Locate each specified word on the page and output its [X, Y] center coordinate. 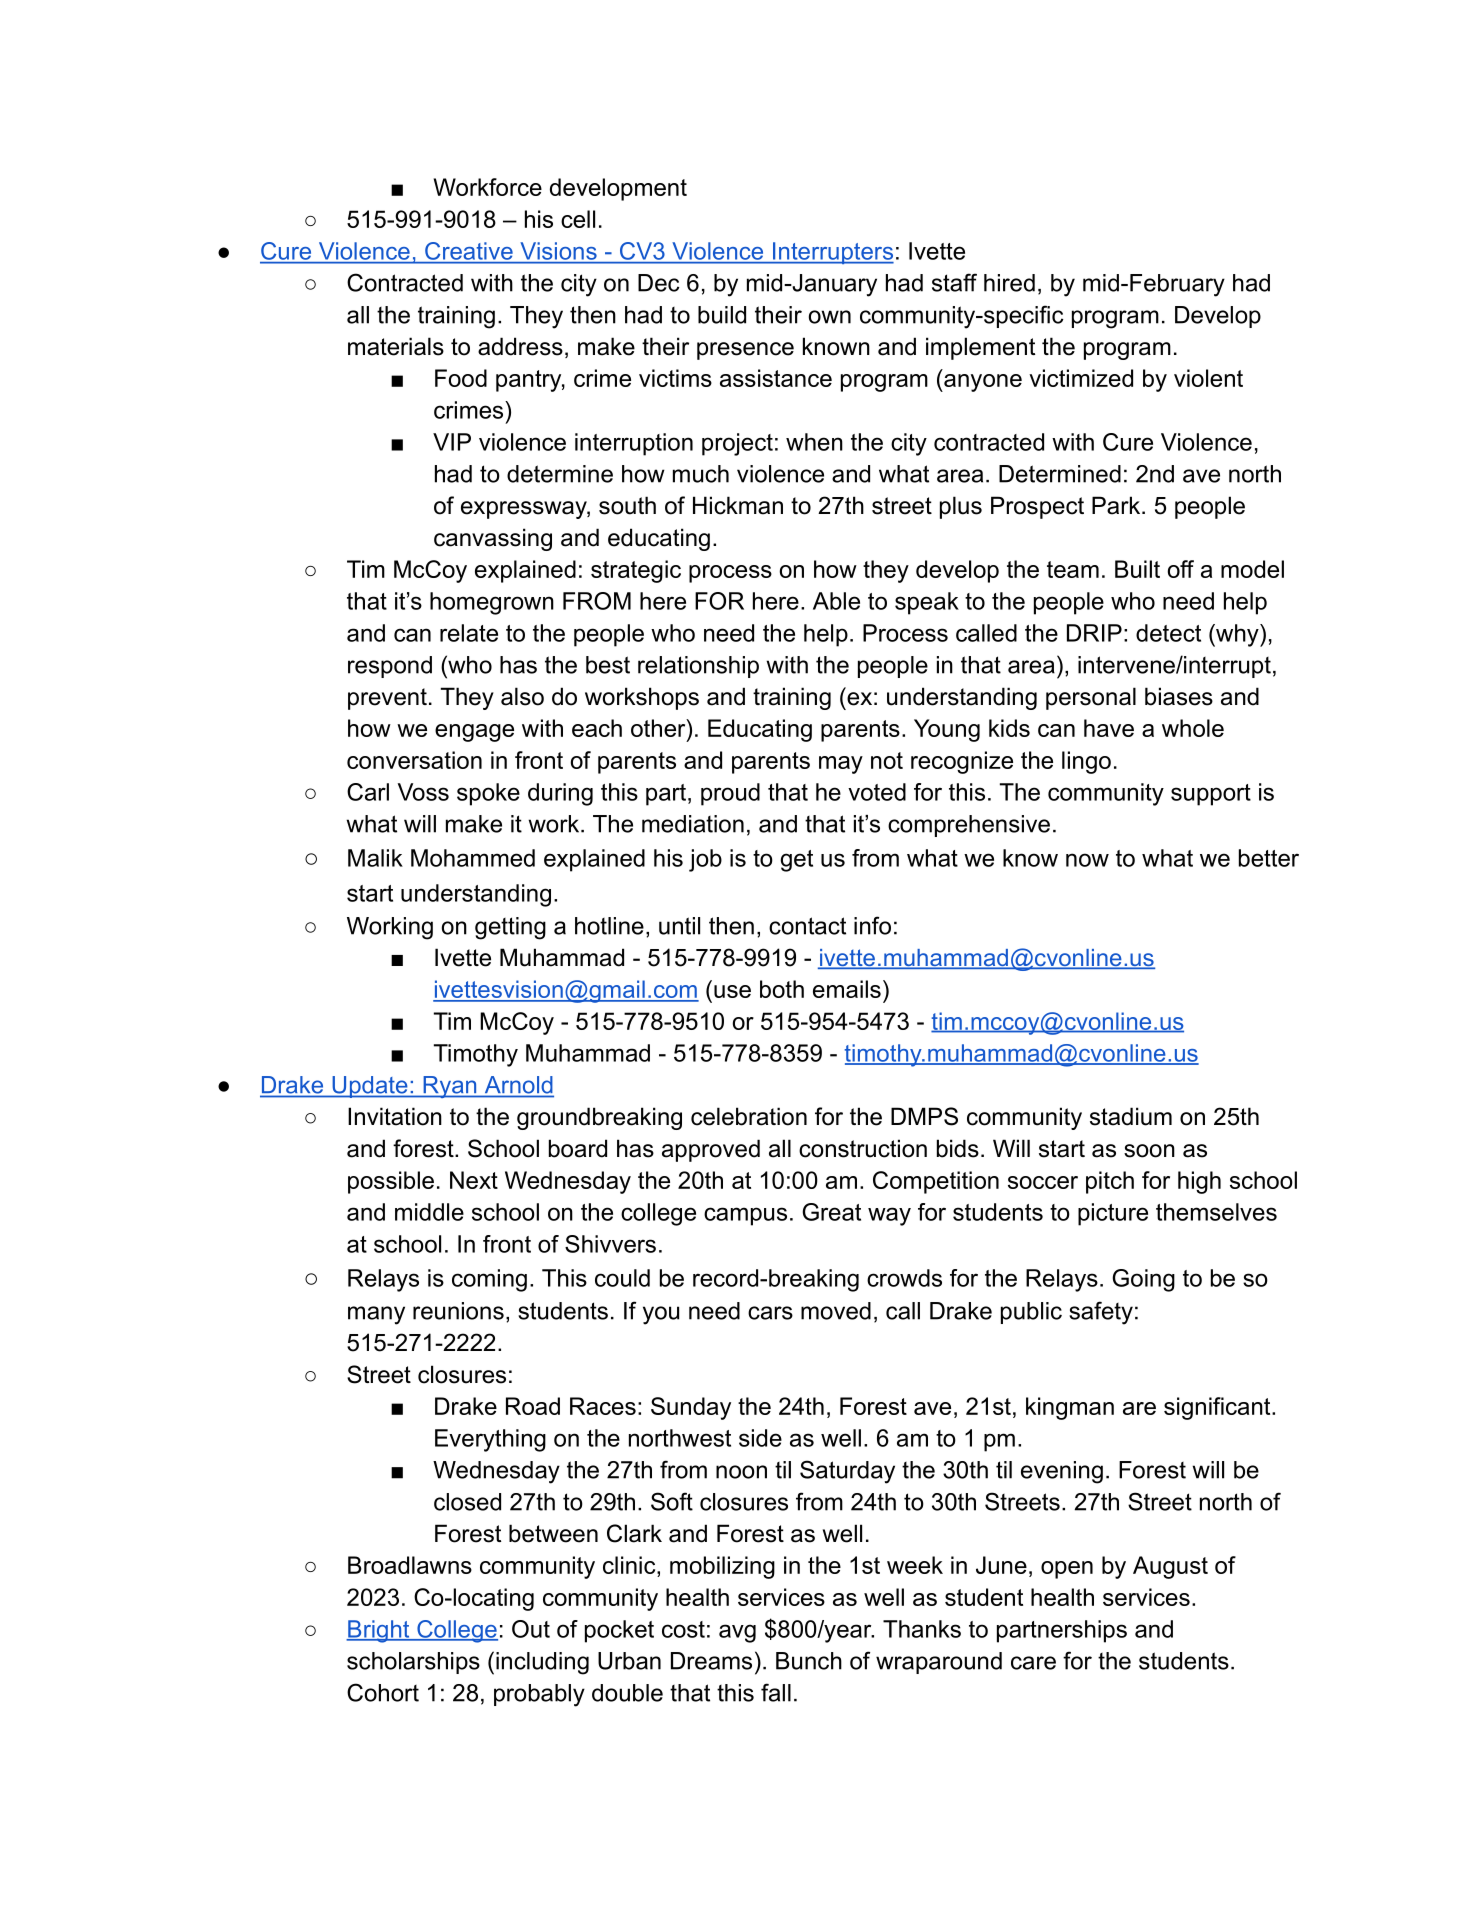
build [722, 315]
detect [1168, 633]
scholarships [413, 1663]
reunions [458, 1311]
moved [836, 1311]
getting [510, 928]
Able [836, 601]
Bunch [809, 1661]
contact [807, 926]
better [1269, 858]
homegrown [492, 603]
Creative [469, 251]
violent [1208, 378]
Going [1143, 1280]
